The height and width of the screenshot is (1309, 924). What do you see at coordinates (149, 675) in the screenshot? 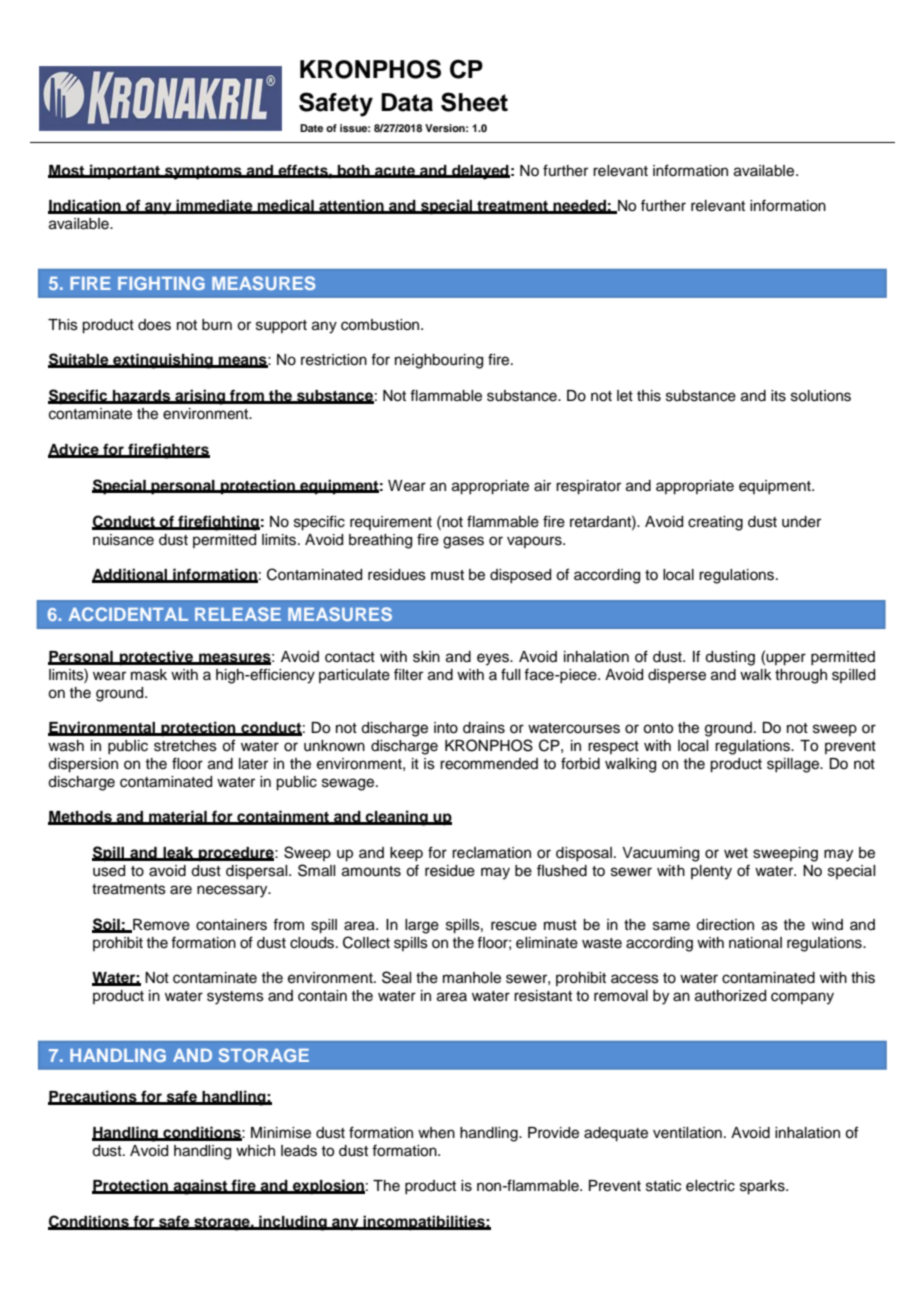
I see `mask` at bounding box center [149, 675].
